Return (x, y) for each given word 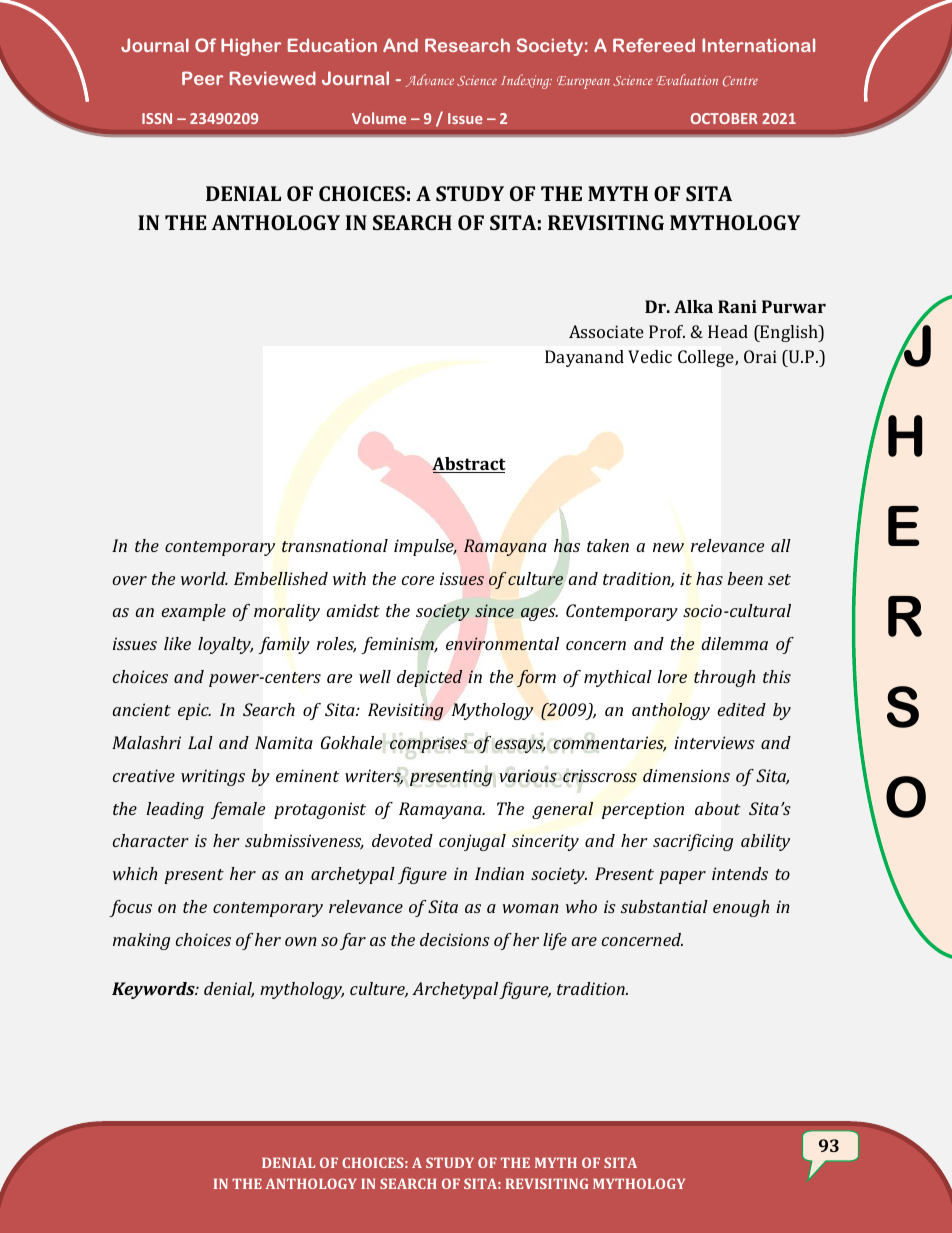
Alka (693, 306)
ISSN (157, 118)
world (204, 578)
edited (742, 709)
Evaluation (687, 79)
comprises (428, 744)
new (668, 547)
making (141, 941)
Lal (200, 742)
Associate (606, 331)
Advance (430, 80)
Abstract (469, 465)
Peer (202, 78)
